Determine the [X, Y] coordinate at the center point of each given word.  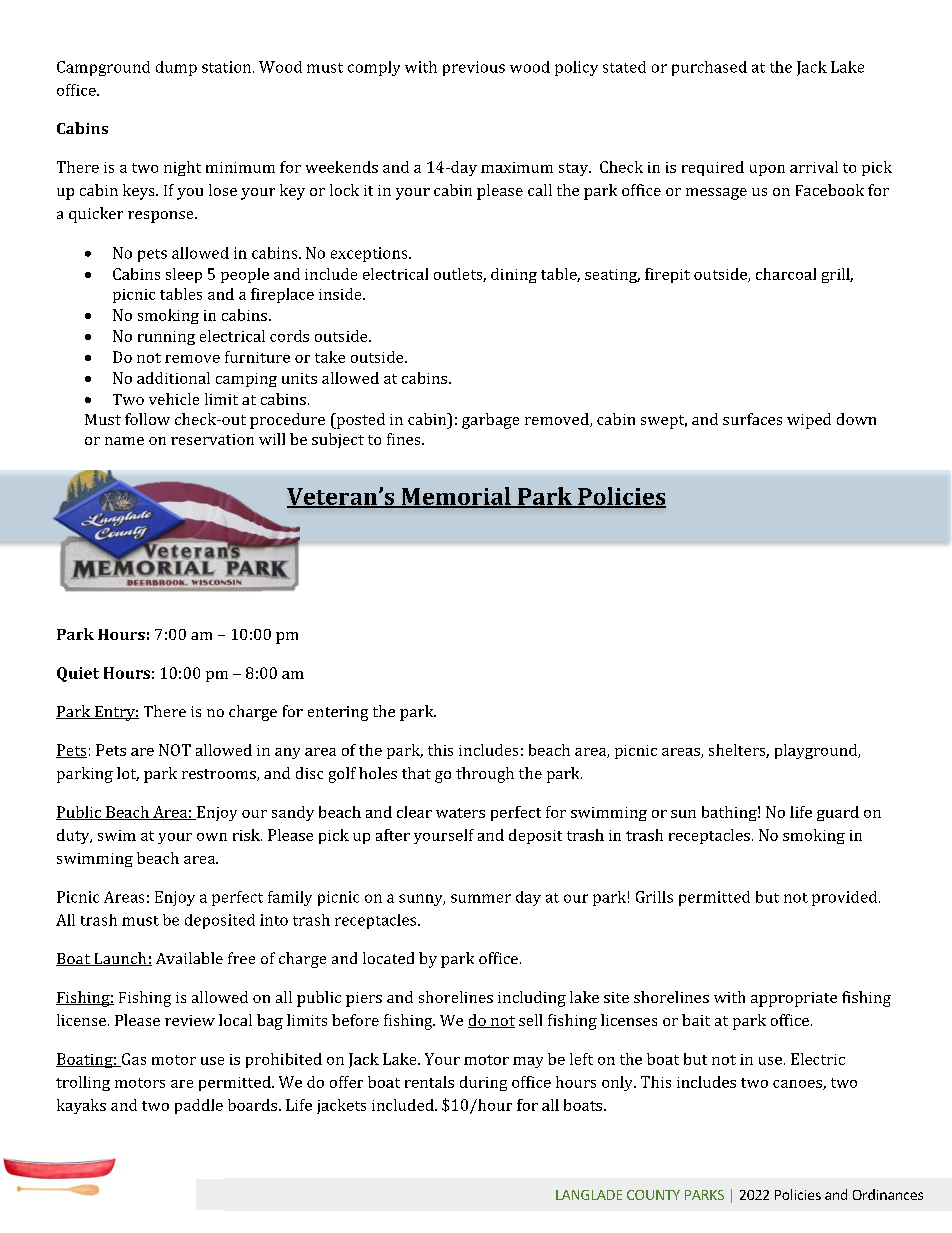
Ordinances [888, 1194]
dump [176, 68]
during [483, 1083]
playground [817, 751]
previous [474, 68]
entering [338, 713]
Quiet [78, 674]
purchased [709, 68]
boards [252, 1105]
